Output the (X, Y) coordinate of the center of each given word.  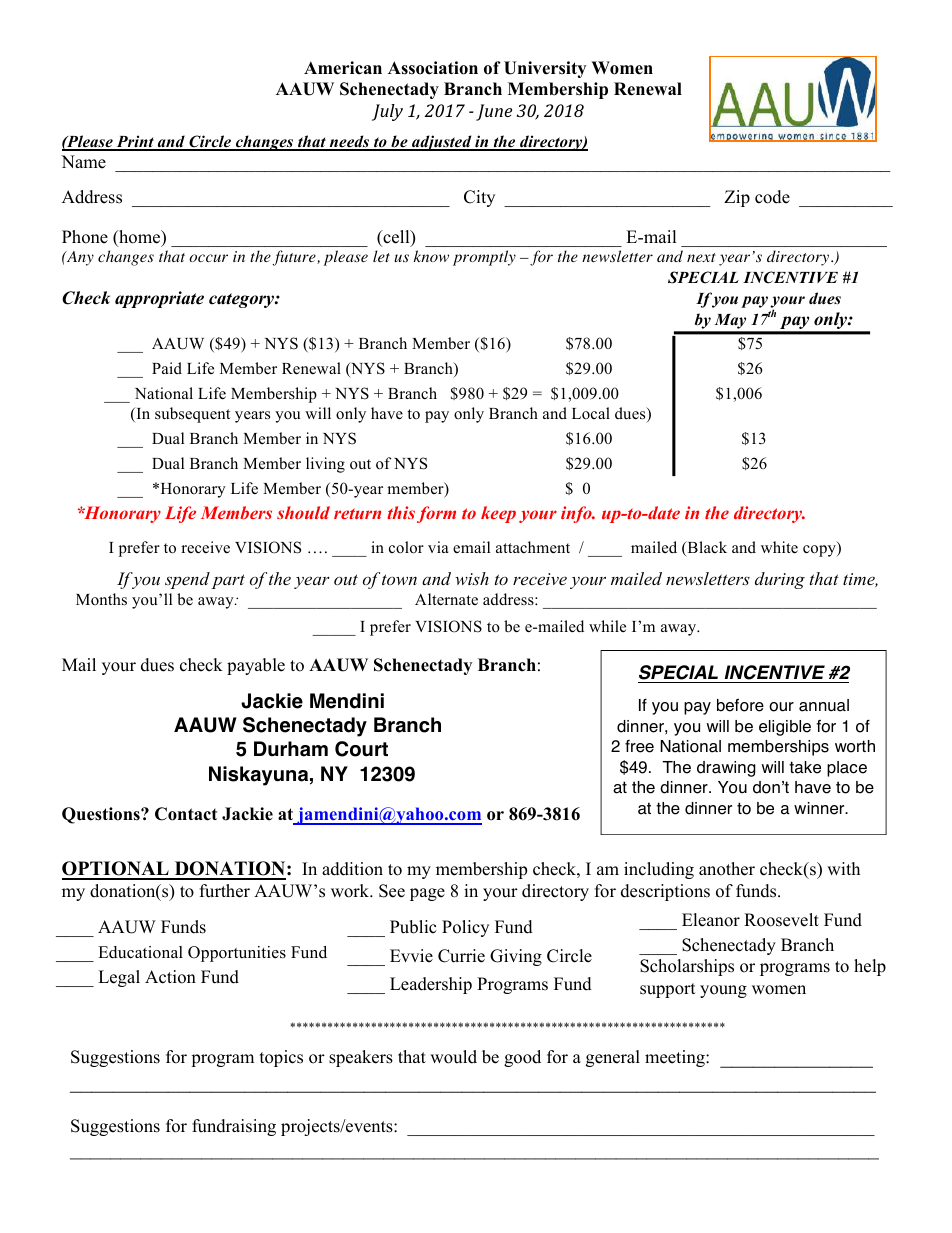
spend (187, 580)
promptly (484, 258)
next (701, 257)
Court (361, 749)
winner (820, 808)
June (494, 112)
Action (170, 977)
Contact (186, 814)
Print (135, 142)
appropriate (159, 299)
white (779, 547)
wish (472, 578)
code (772, 197)
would (453, 1057)
